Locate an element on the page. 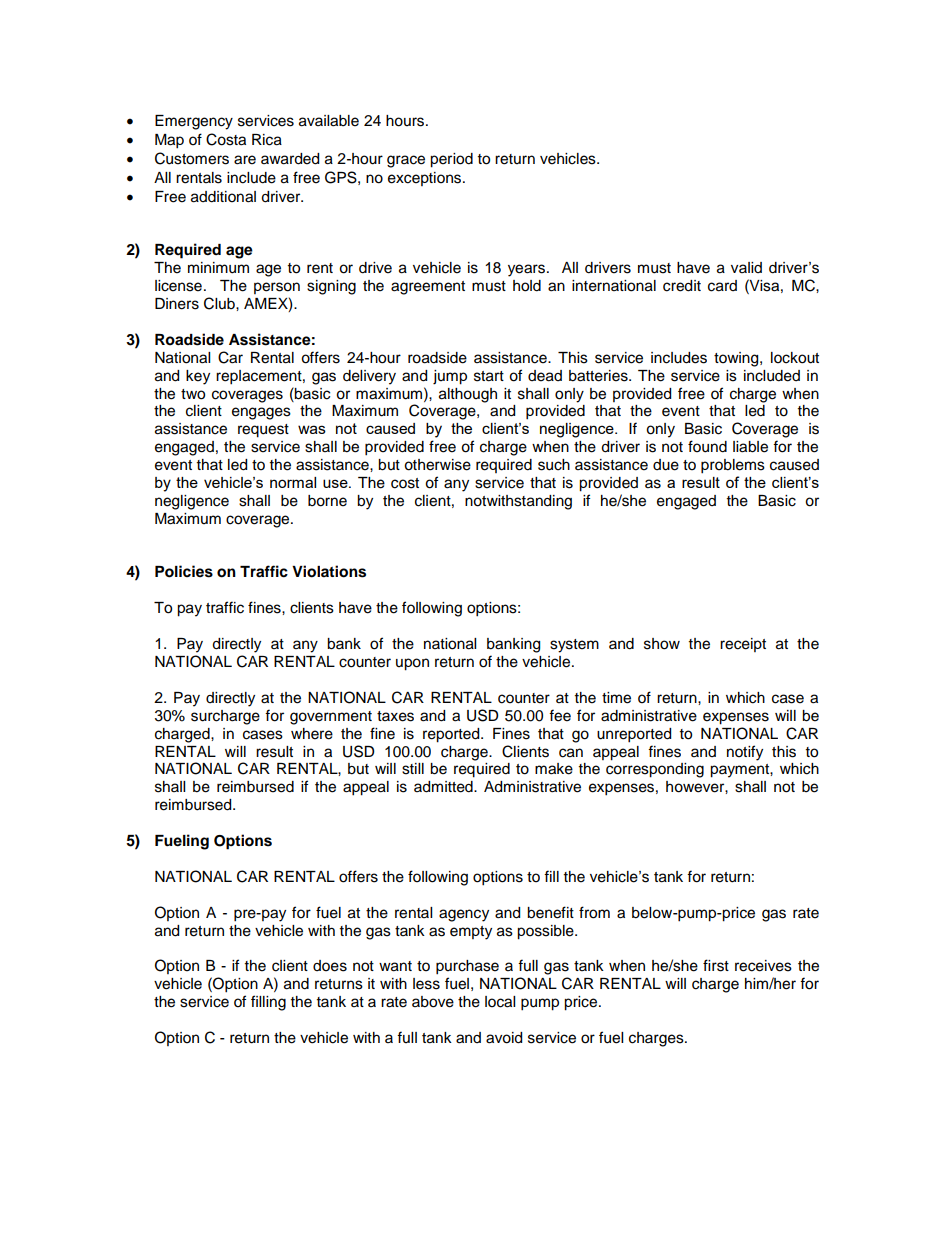 This page has width=952, height=1233. Policies is located at coordinates (184, 571).
